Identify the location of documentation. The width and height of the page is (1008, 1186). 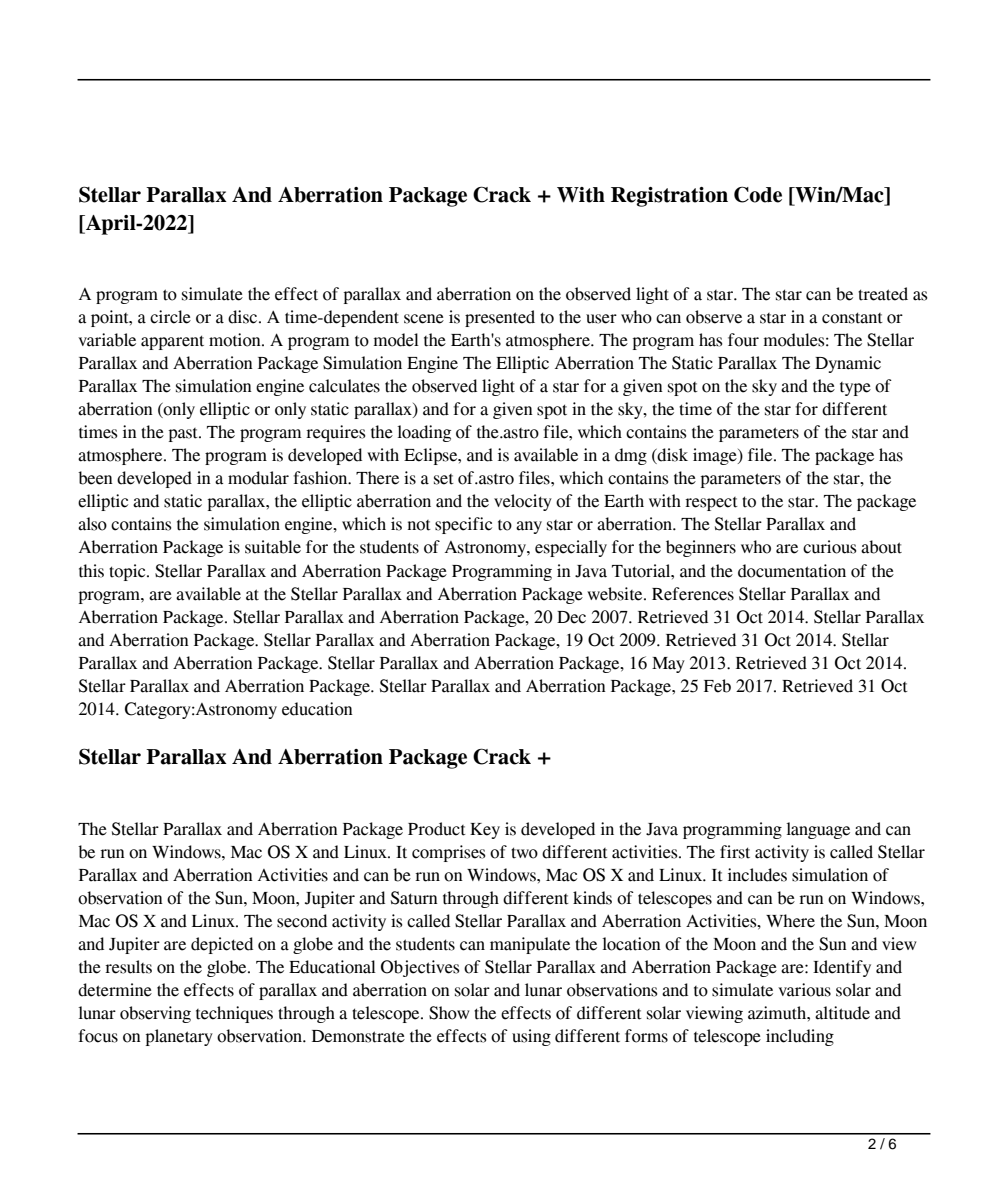
(792, 571).
